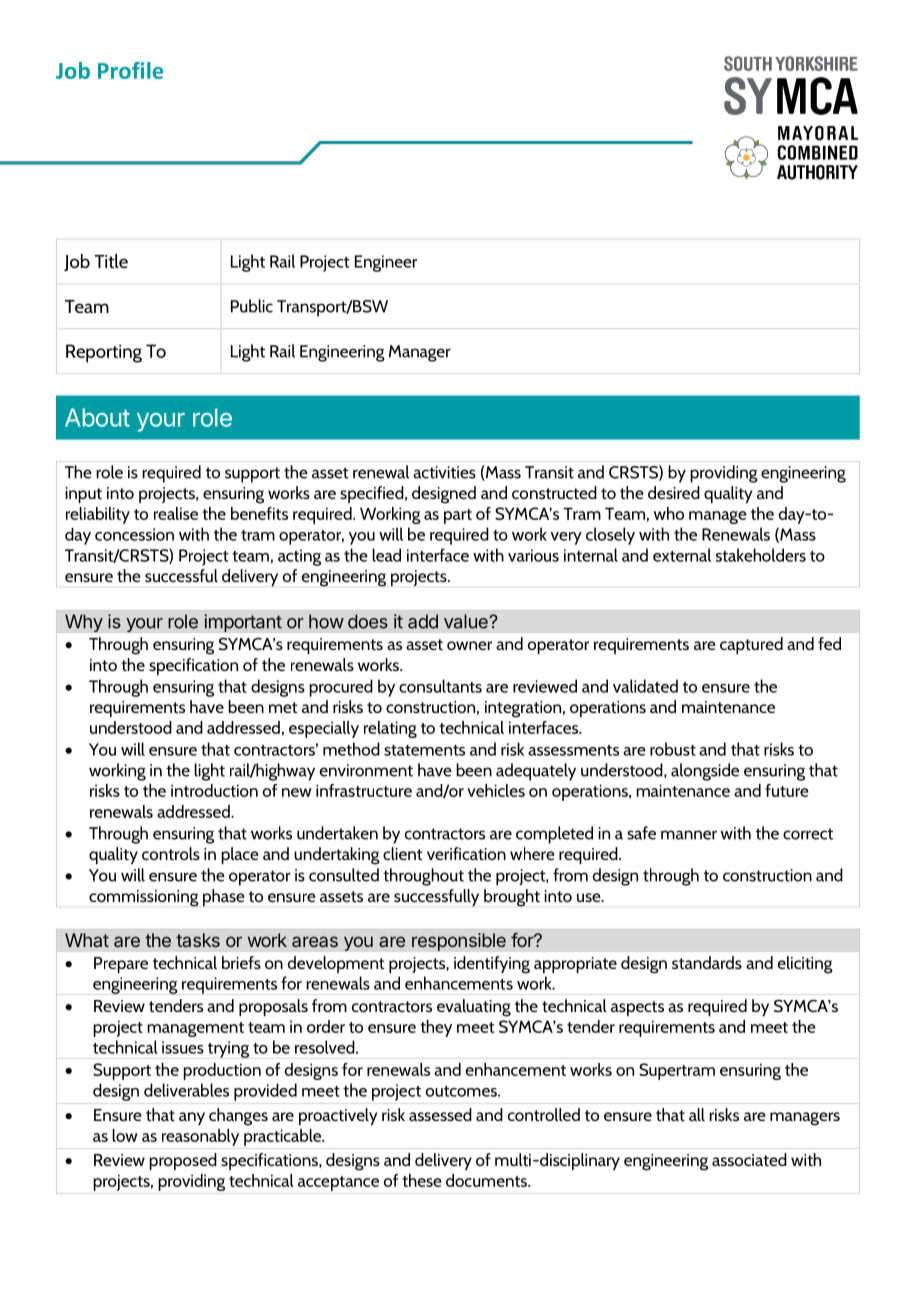 The image size is (924, 1309). Describe the element at coordinates (444, 472) in the document. I see `activities` at that location.
